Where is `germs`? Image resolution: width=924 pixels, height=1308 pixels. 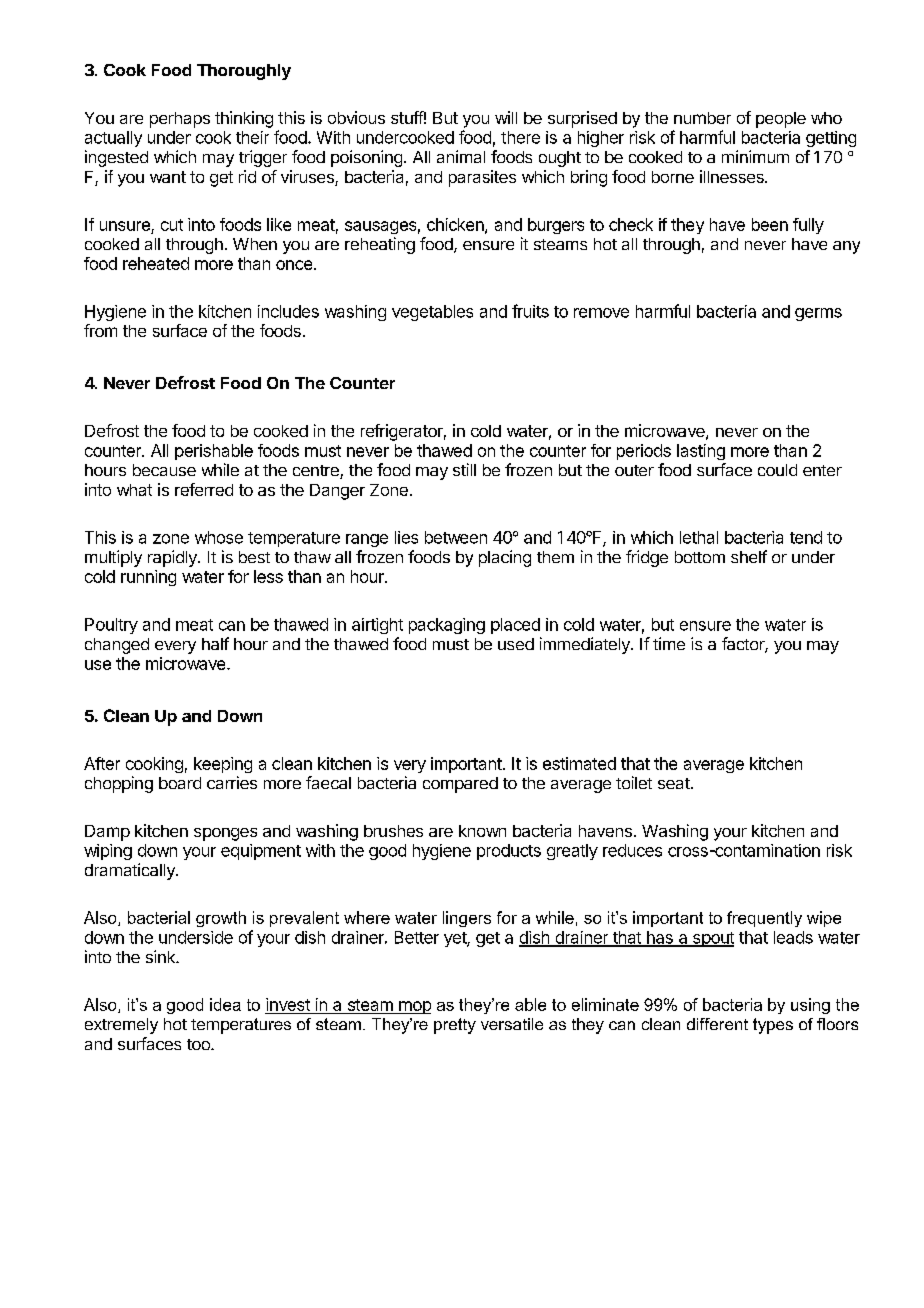 germs is located at coordinates (818, 314).
